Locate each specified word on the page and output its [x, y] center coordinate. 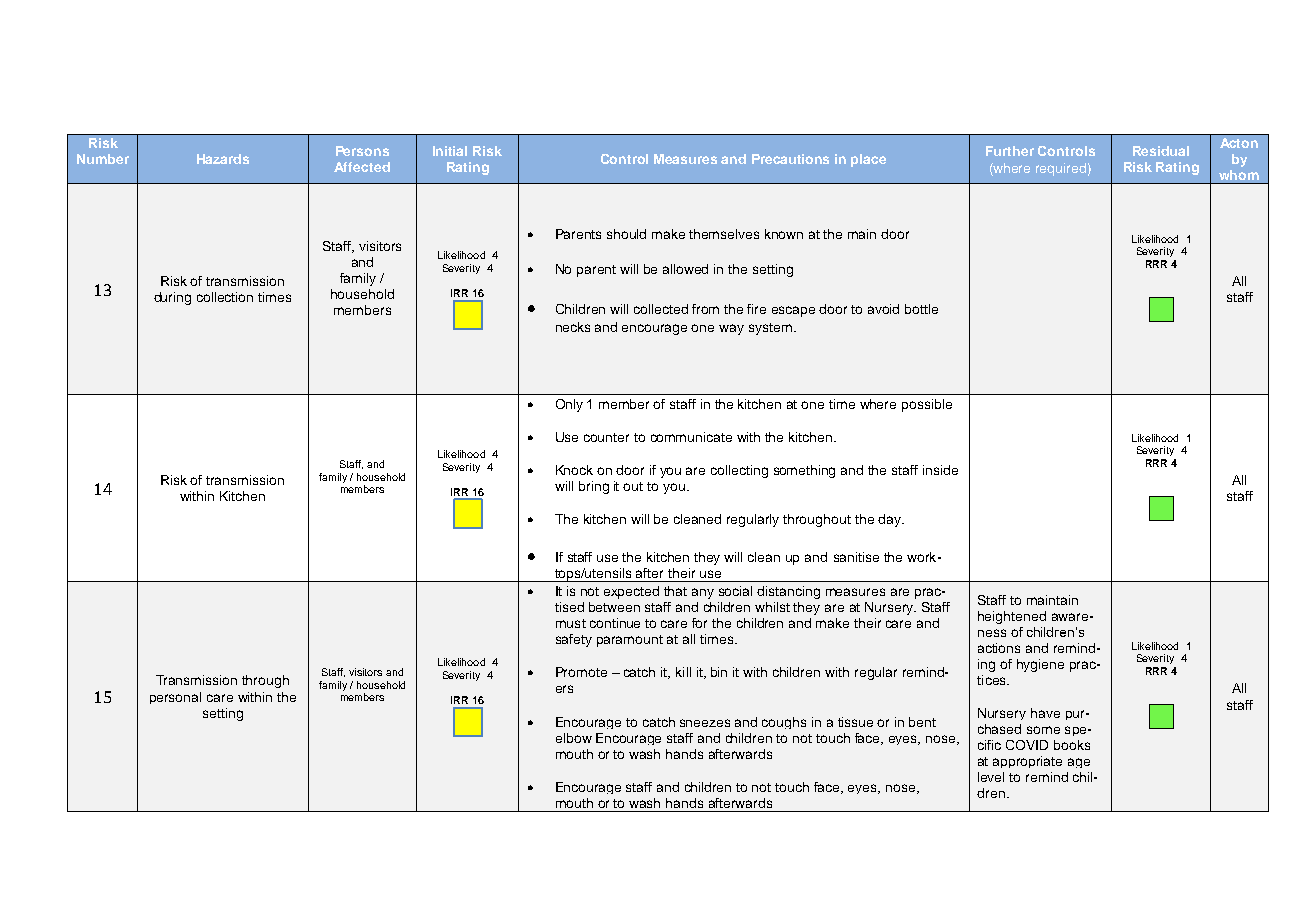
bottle [921, 309]
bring [594, 487]
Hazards [223, 159]
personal [175, 698]
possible [927, 405]
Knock [574, 470]
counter [606, 437]
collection [225, 297]
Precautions [790, 159]
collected [661, 309]
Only [569, 405]
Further [1010, 151]
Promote [581, 672]
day [890, 520]
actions [999, 648]
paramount [630, 641]
